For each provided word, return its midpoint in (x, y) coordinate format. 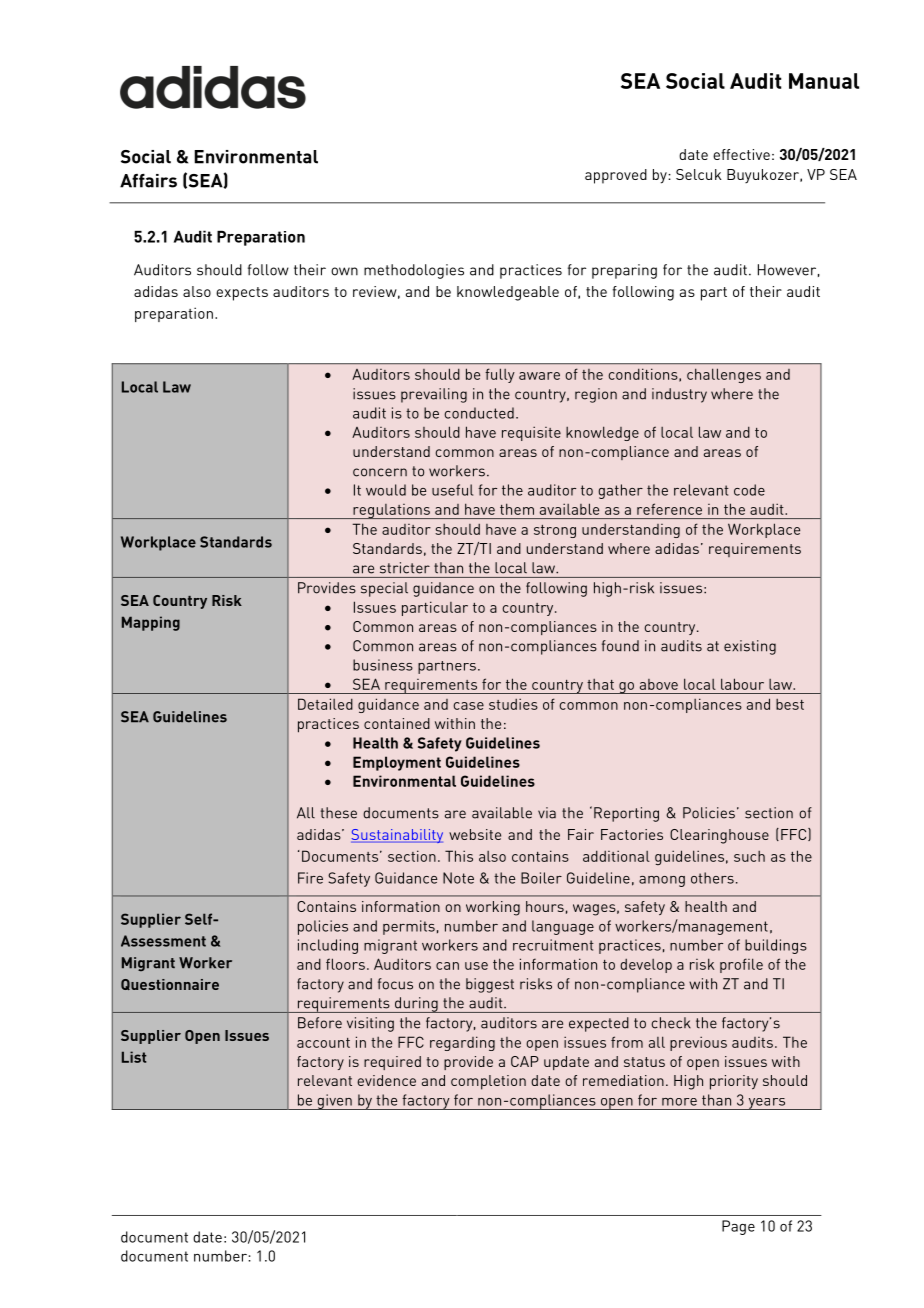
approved (616, 176)
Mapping (151, 623)
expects (242, 294)
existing (750, 647)
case (469, 706)
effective (741, 154)
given (334, 1102)
